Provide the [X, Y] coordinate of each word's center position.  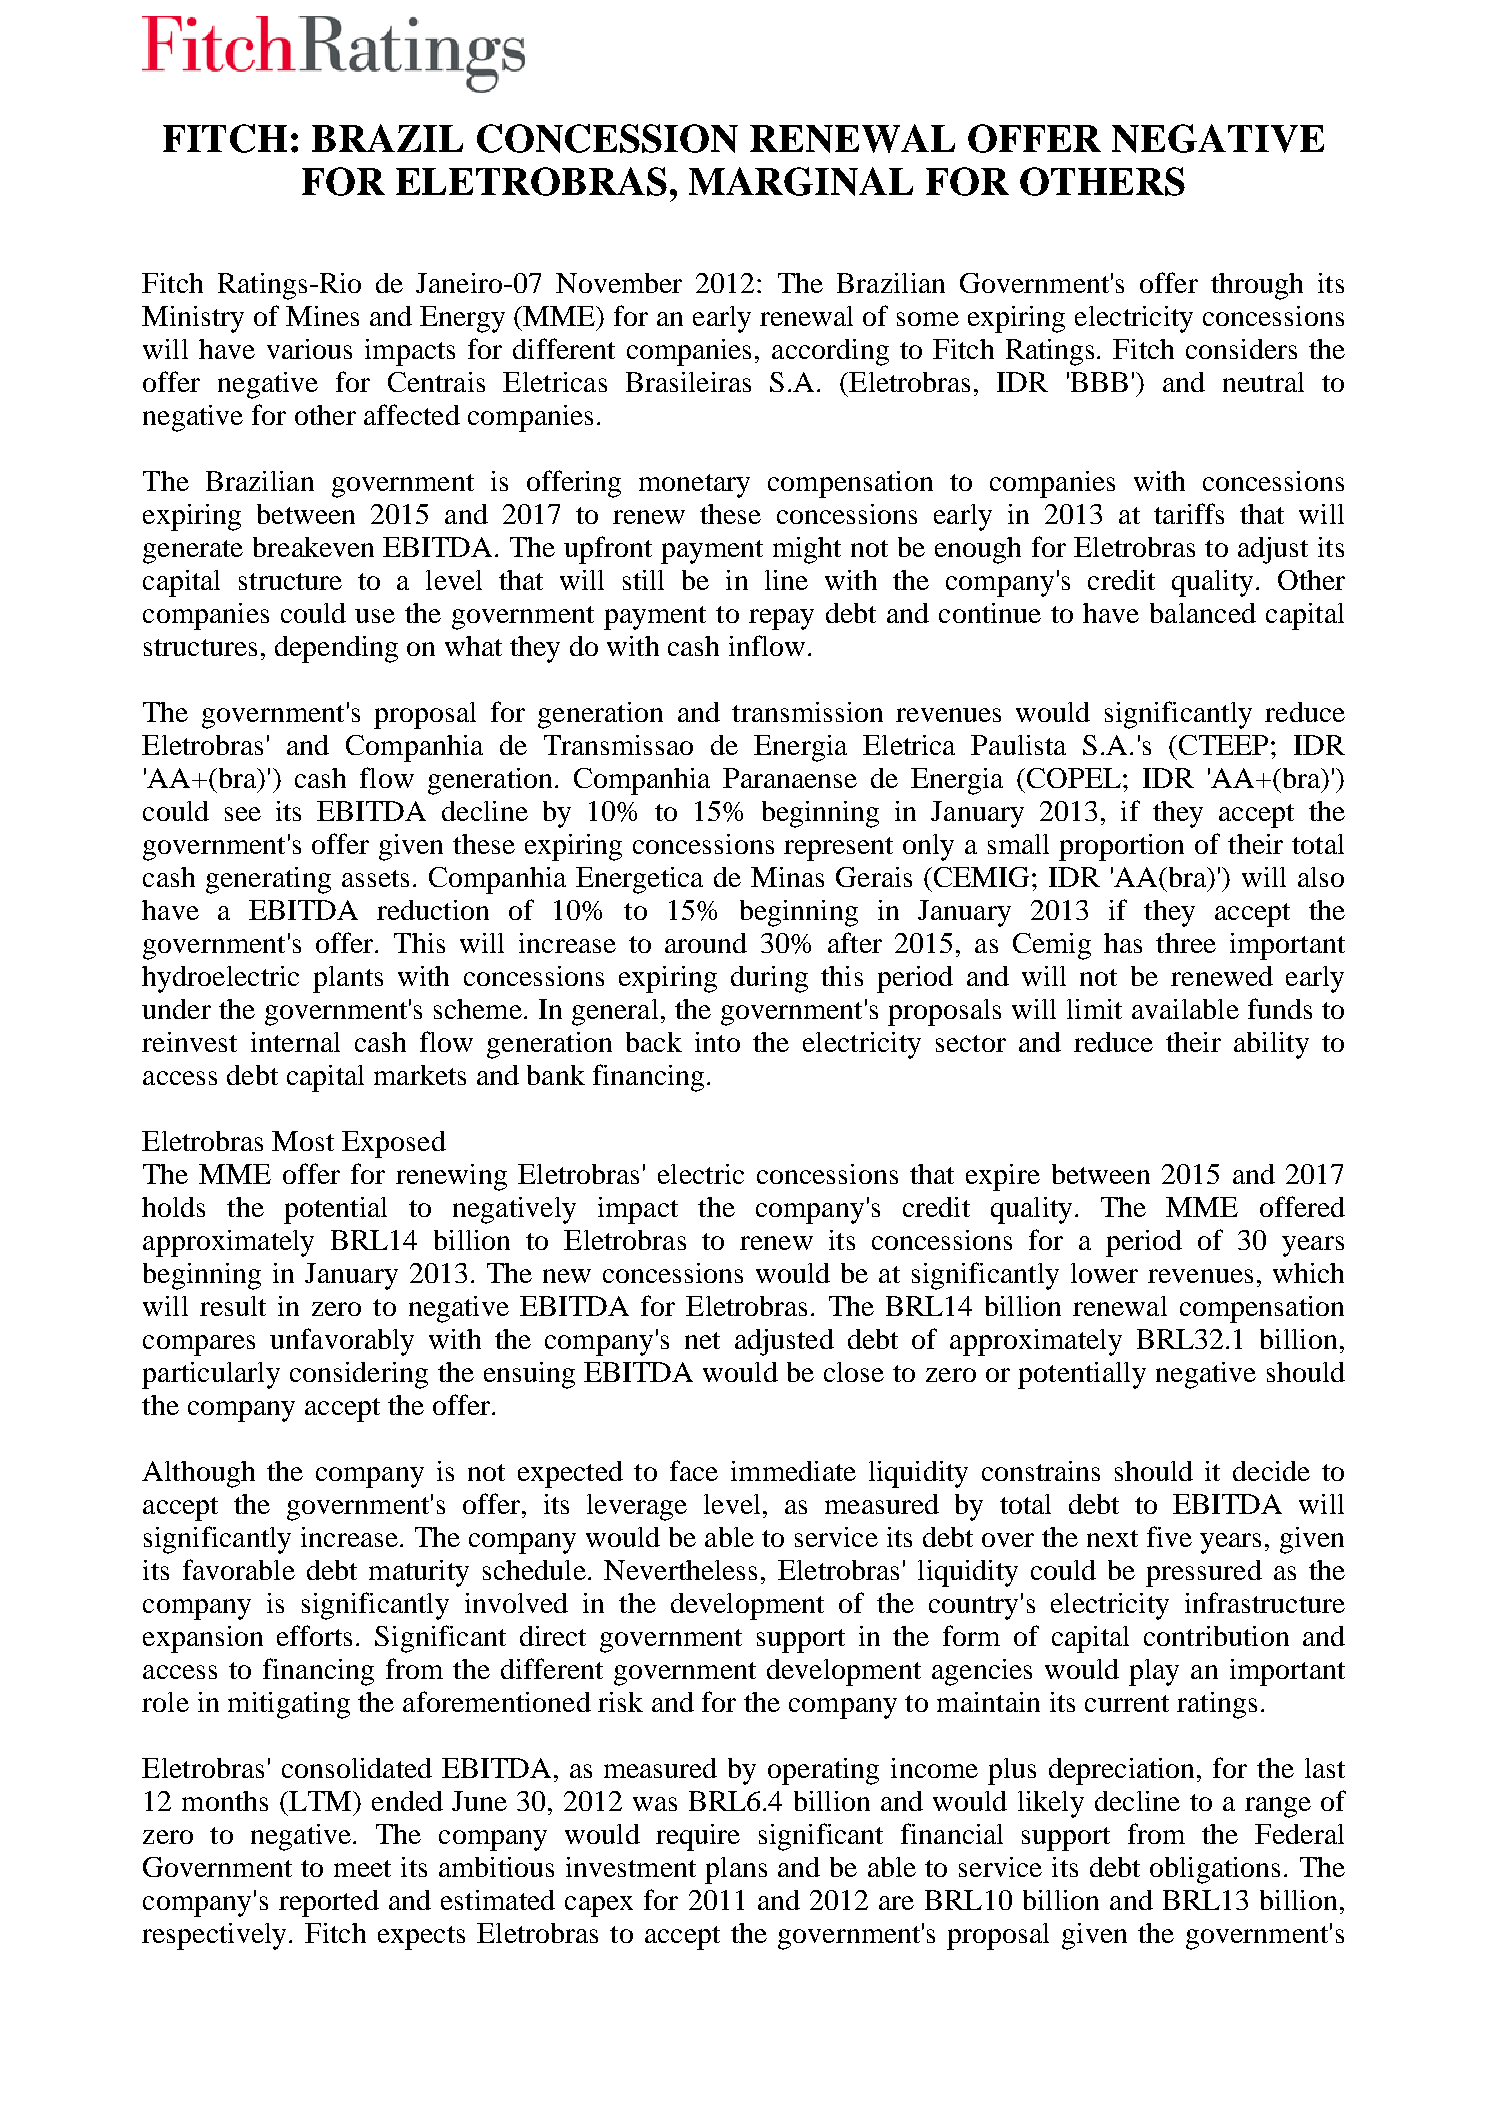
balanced [1203, 613]
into [717, 1042]
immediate [793, 1471]
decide [1271, 1471]
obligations [1215, 1870]
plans [736, 1870]
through [1257, 286]
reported [329, 1903]
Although [198, 1474]
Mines [322, 316]
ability [1271, 1045]
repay [781, 619]
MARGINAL [801, 181]
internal [295, 1042]
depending [336, 649]
